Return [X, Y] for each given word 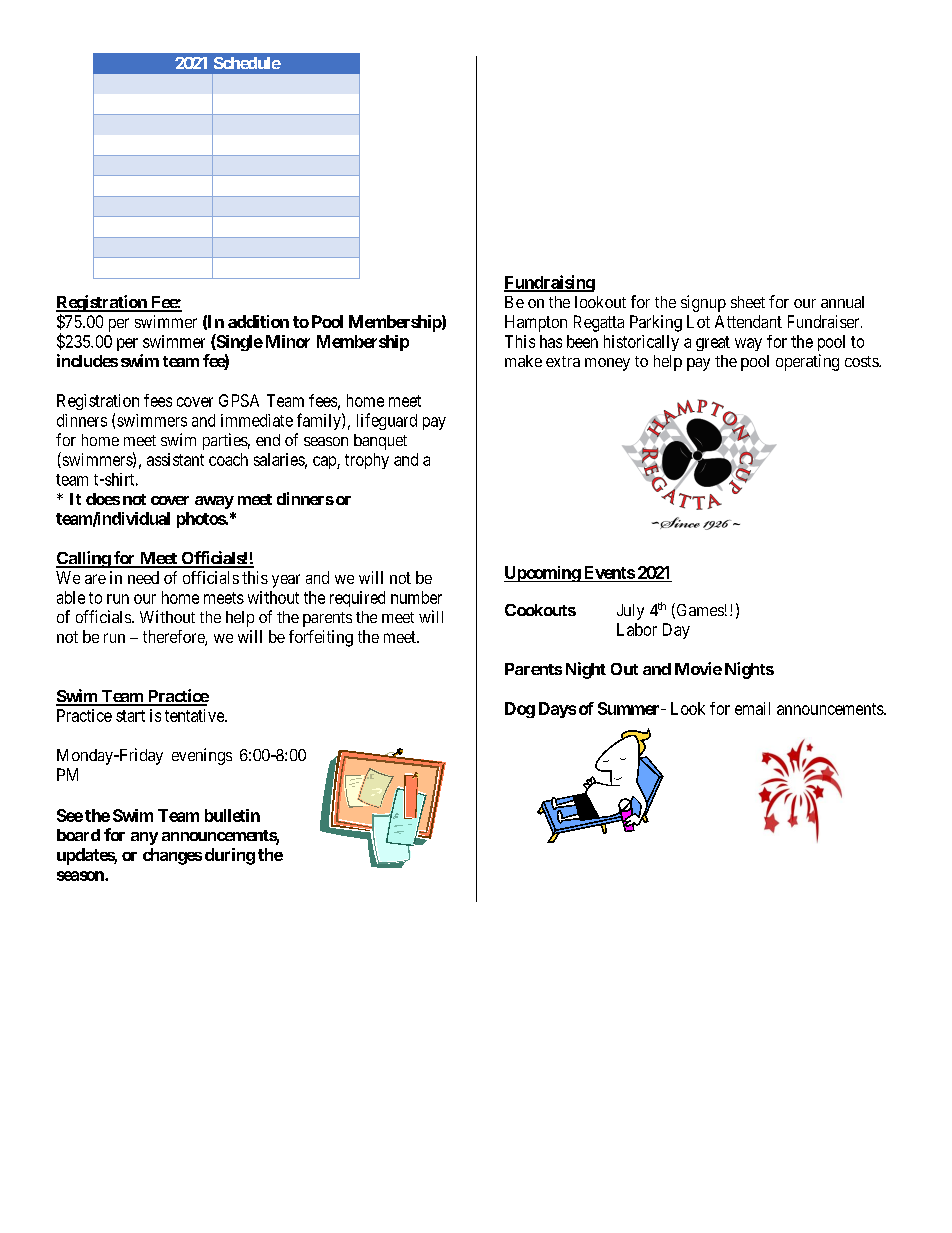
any [144, 838]
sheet [748, 302]
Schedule [247, 63]
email [752, 708]
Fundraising [549, 283]
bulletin [232, 815]
